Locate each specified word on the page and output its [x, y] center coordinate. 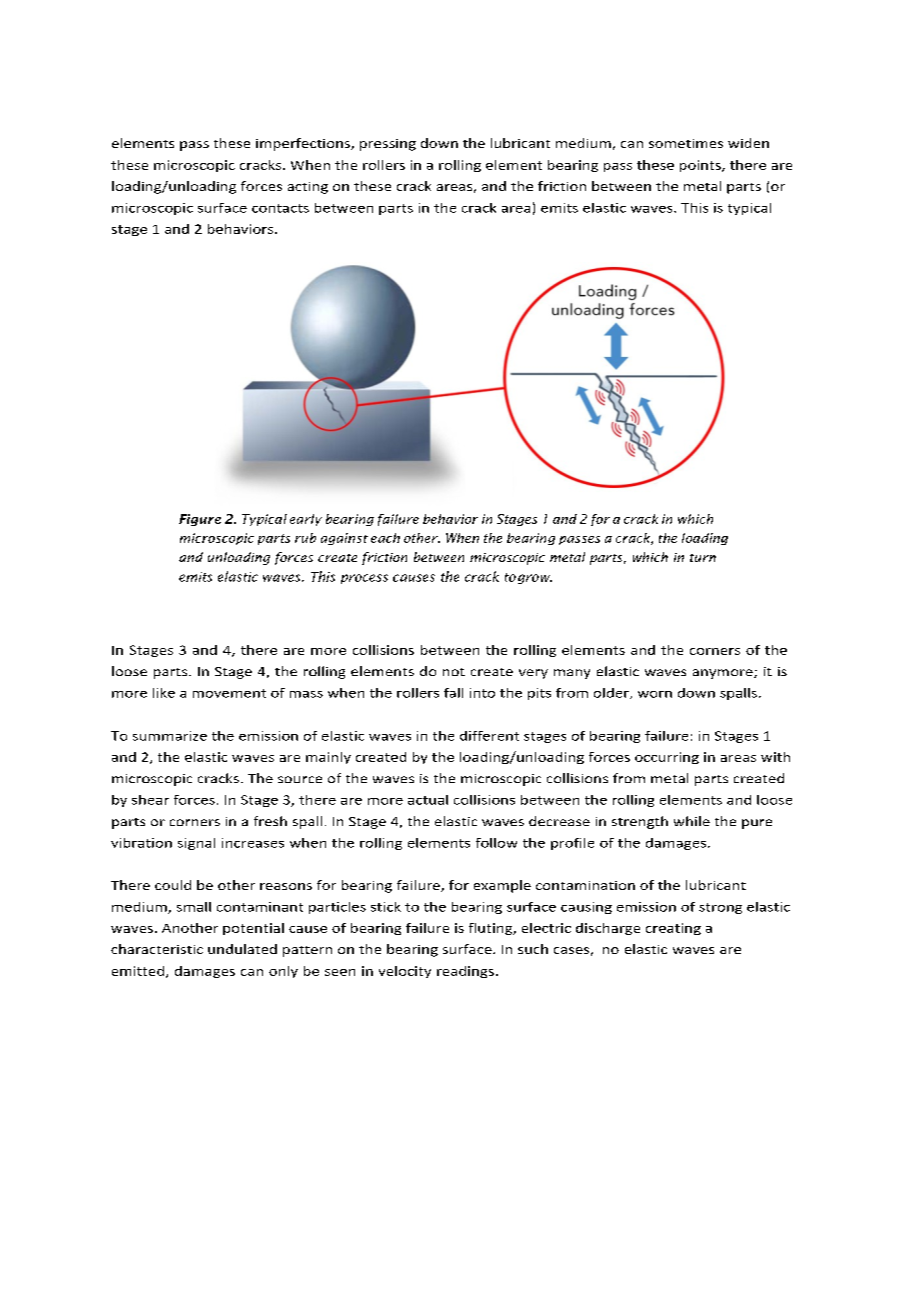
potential [253, 929]
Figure [200, 520]
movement [229, 693]
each [385, 538]
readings [465, 972]
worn [655, 694]
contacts [280, 208]
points [701, 166]
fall [453, 693]
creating [673, 929]
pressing [388, 145]
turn [703, 558]
